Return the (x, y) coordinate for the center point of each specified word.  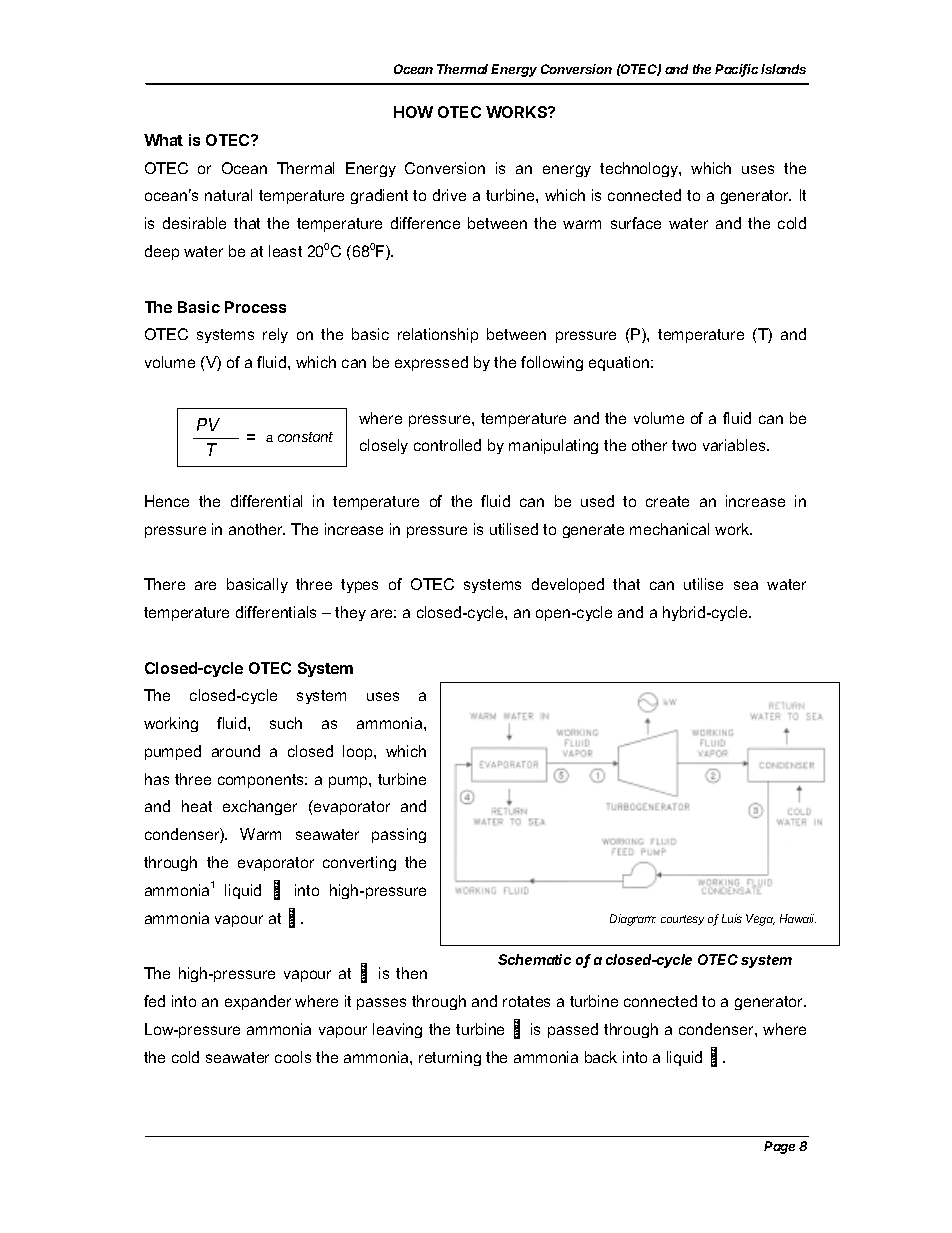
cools (293, 1057)
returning (450, 1058)
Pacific (736, 70)
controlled (447, 445)
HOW (413, 112)
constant (305, 437)
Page (779, 1147)
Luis (732, 918)
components (262, 781)
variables (735, 445)
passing (399, 835)
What (163, 140)
